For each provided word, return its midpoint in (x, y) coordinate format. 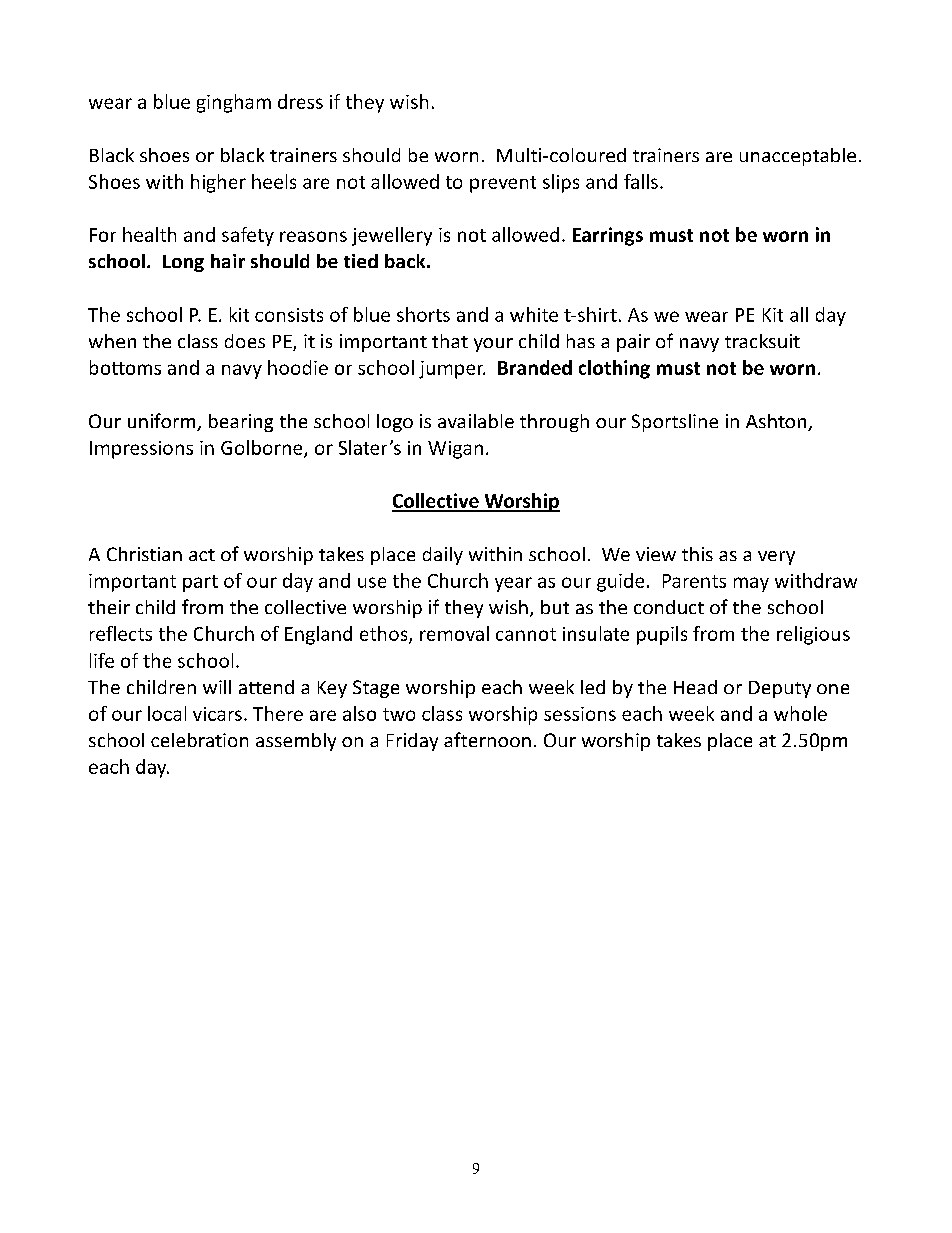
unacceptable (798, 157)
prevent (503, 184)
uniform (163, 422)
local (167, 713)
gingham (234, 103)
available (476, 421)
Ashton (776, 421)
